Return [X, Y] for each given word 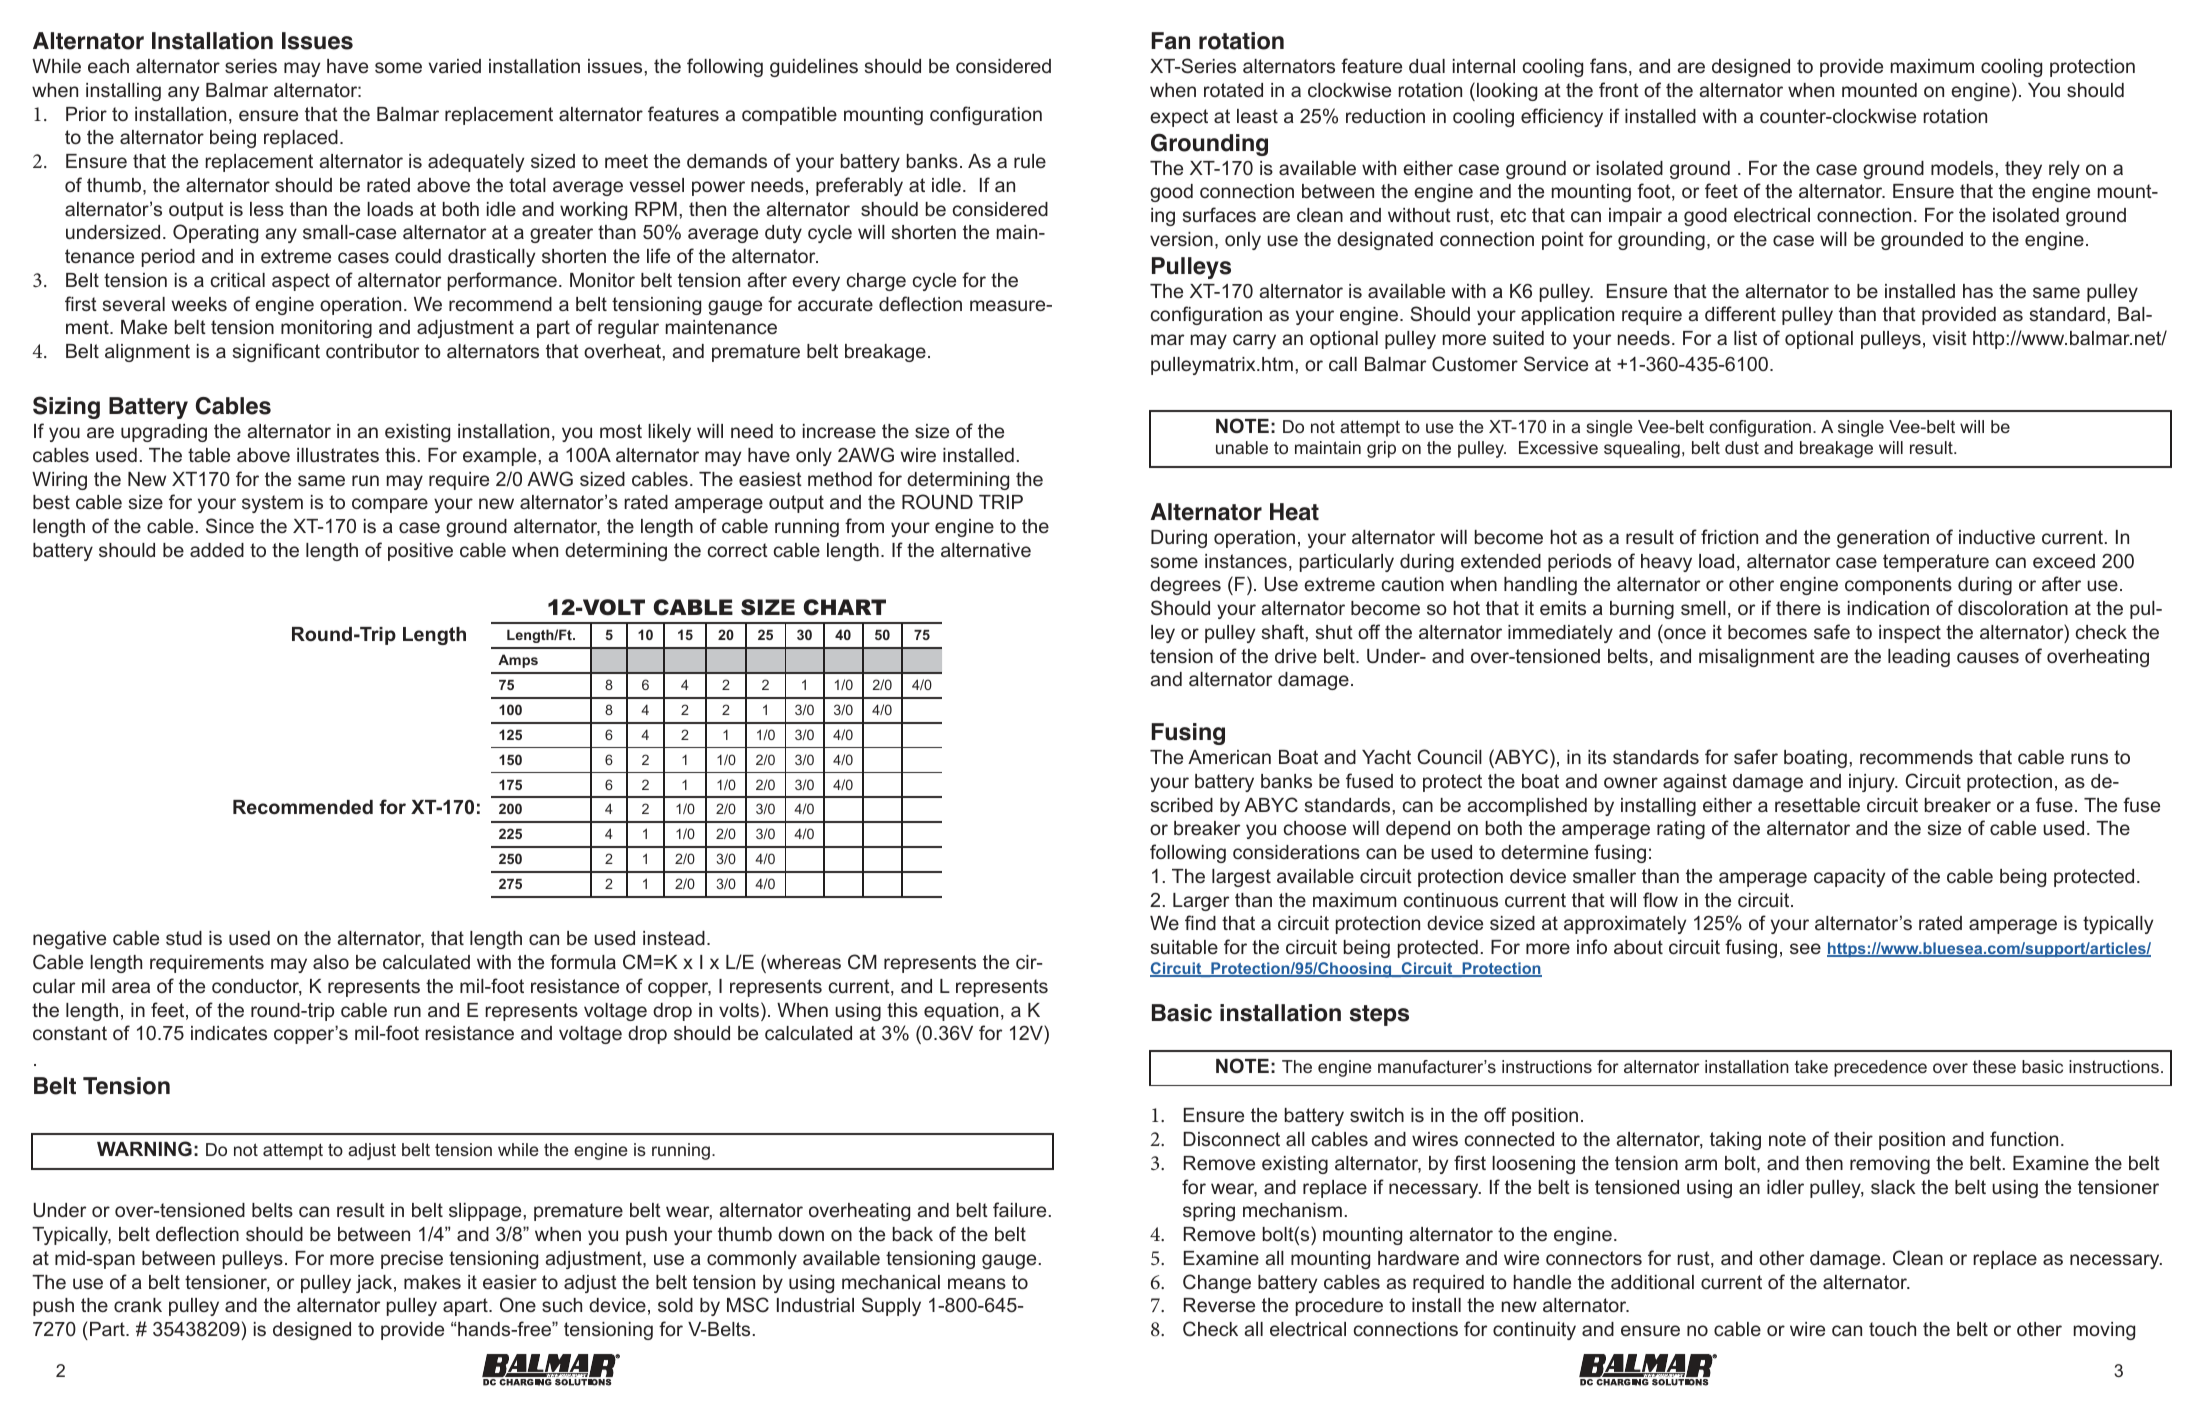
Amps [518, 661]
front [1619, 89]
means [977, 1283]
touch [1892, 1329]
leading [1919, 658]
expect [1179, 118]
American [1229, 757]
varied [455, 66]
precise [412, 1260]
